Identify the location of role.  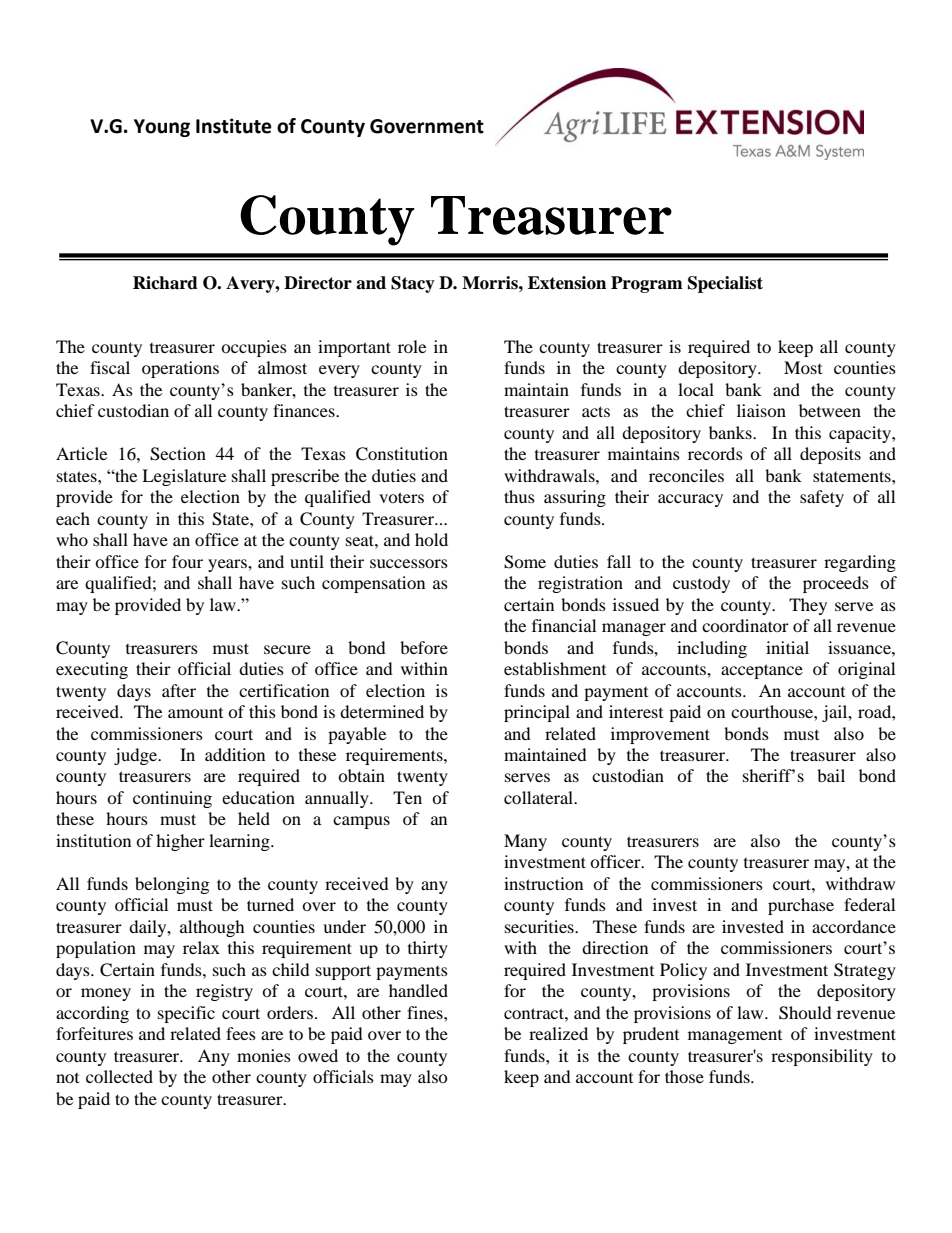
(412, 346).
